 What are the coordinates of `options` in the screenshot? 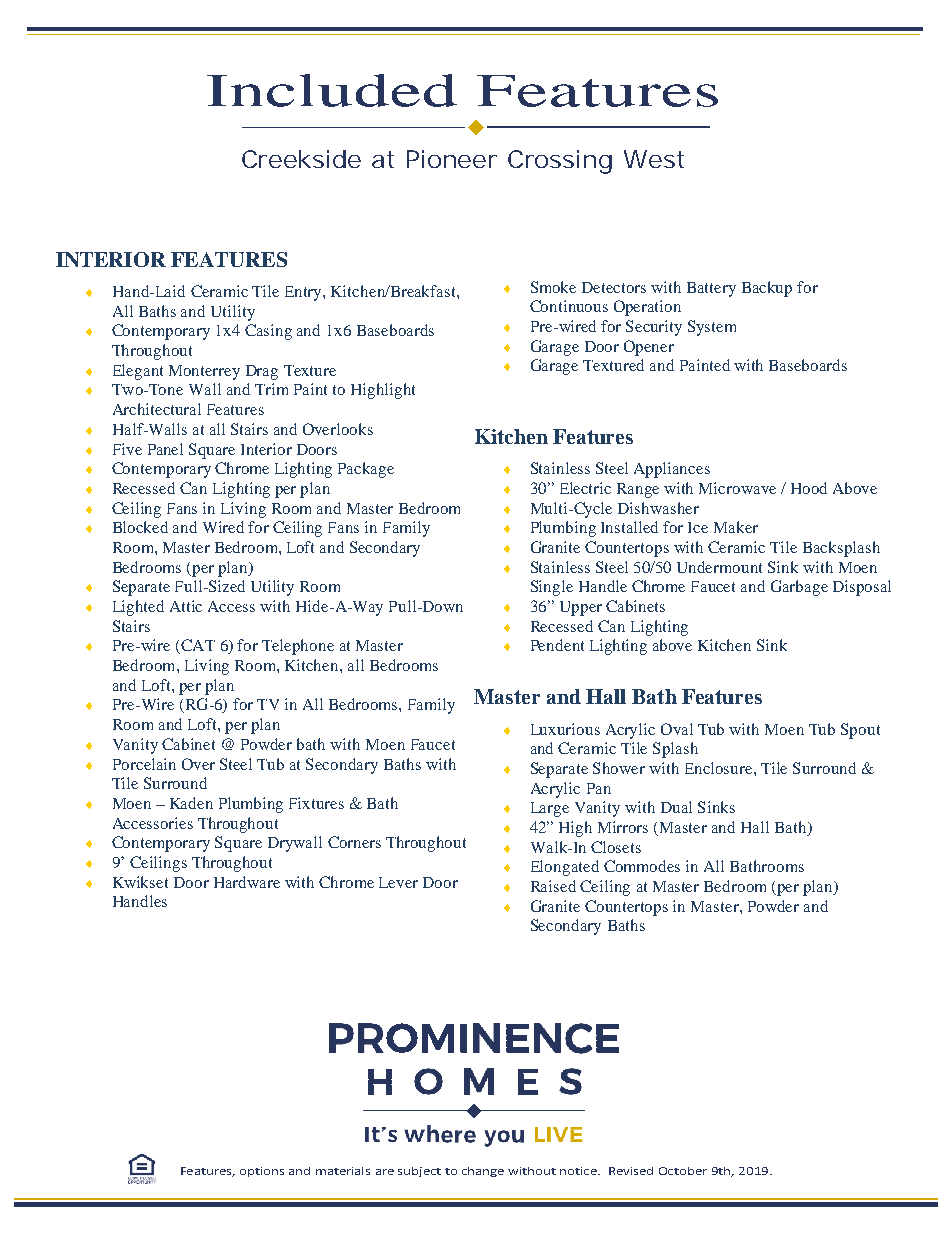 It's located at (262, 1172).
